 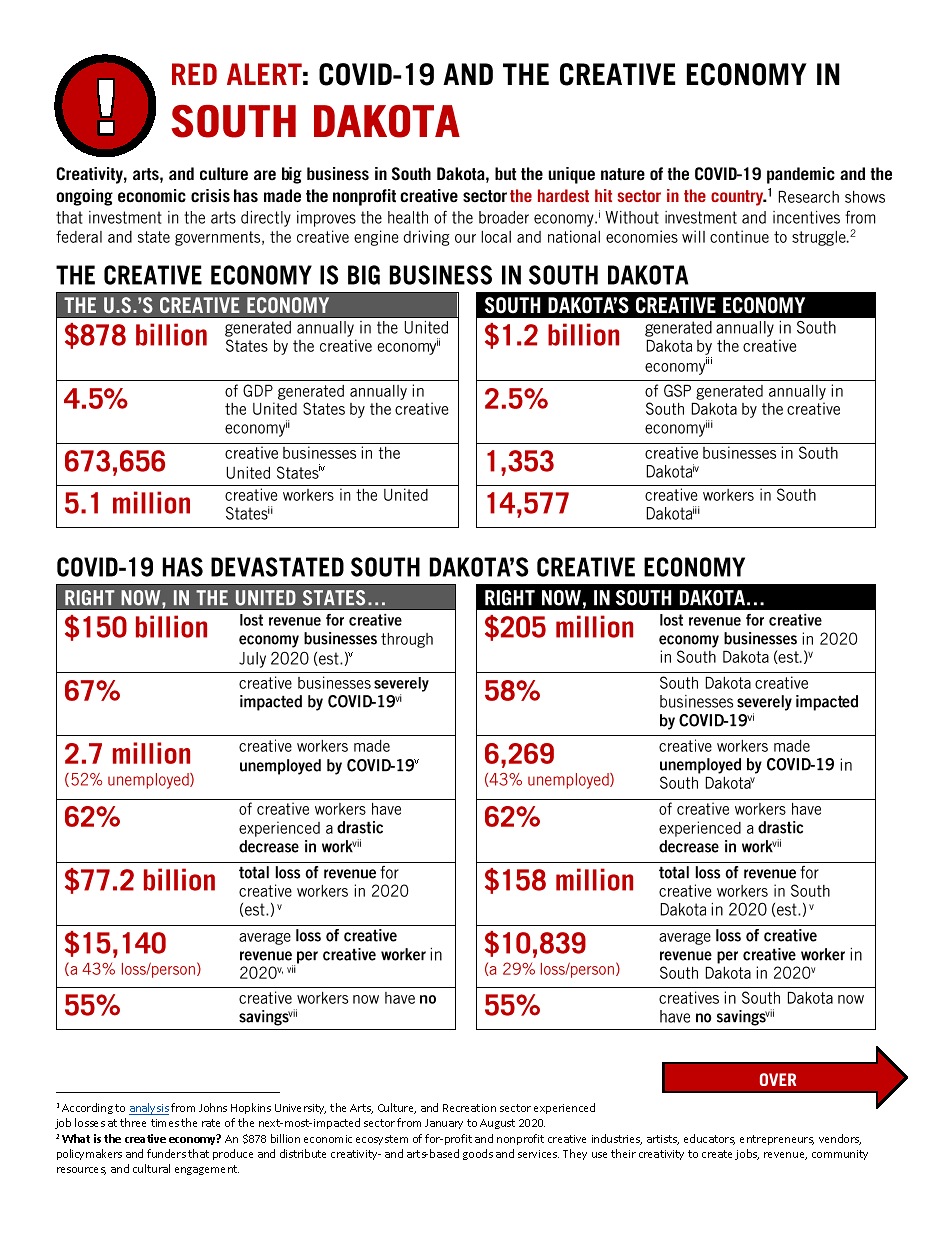 What do you see at coordinates (564, 1108) in the document?
I see `experienced` at bounding box center [564, 1108].
